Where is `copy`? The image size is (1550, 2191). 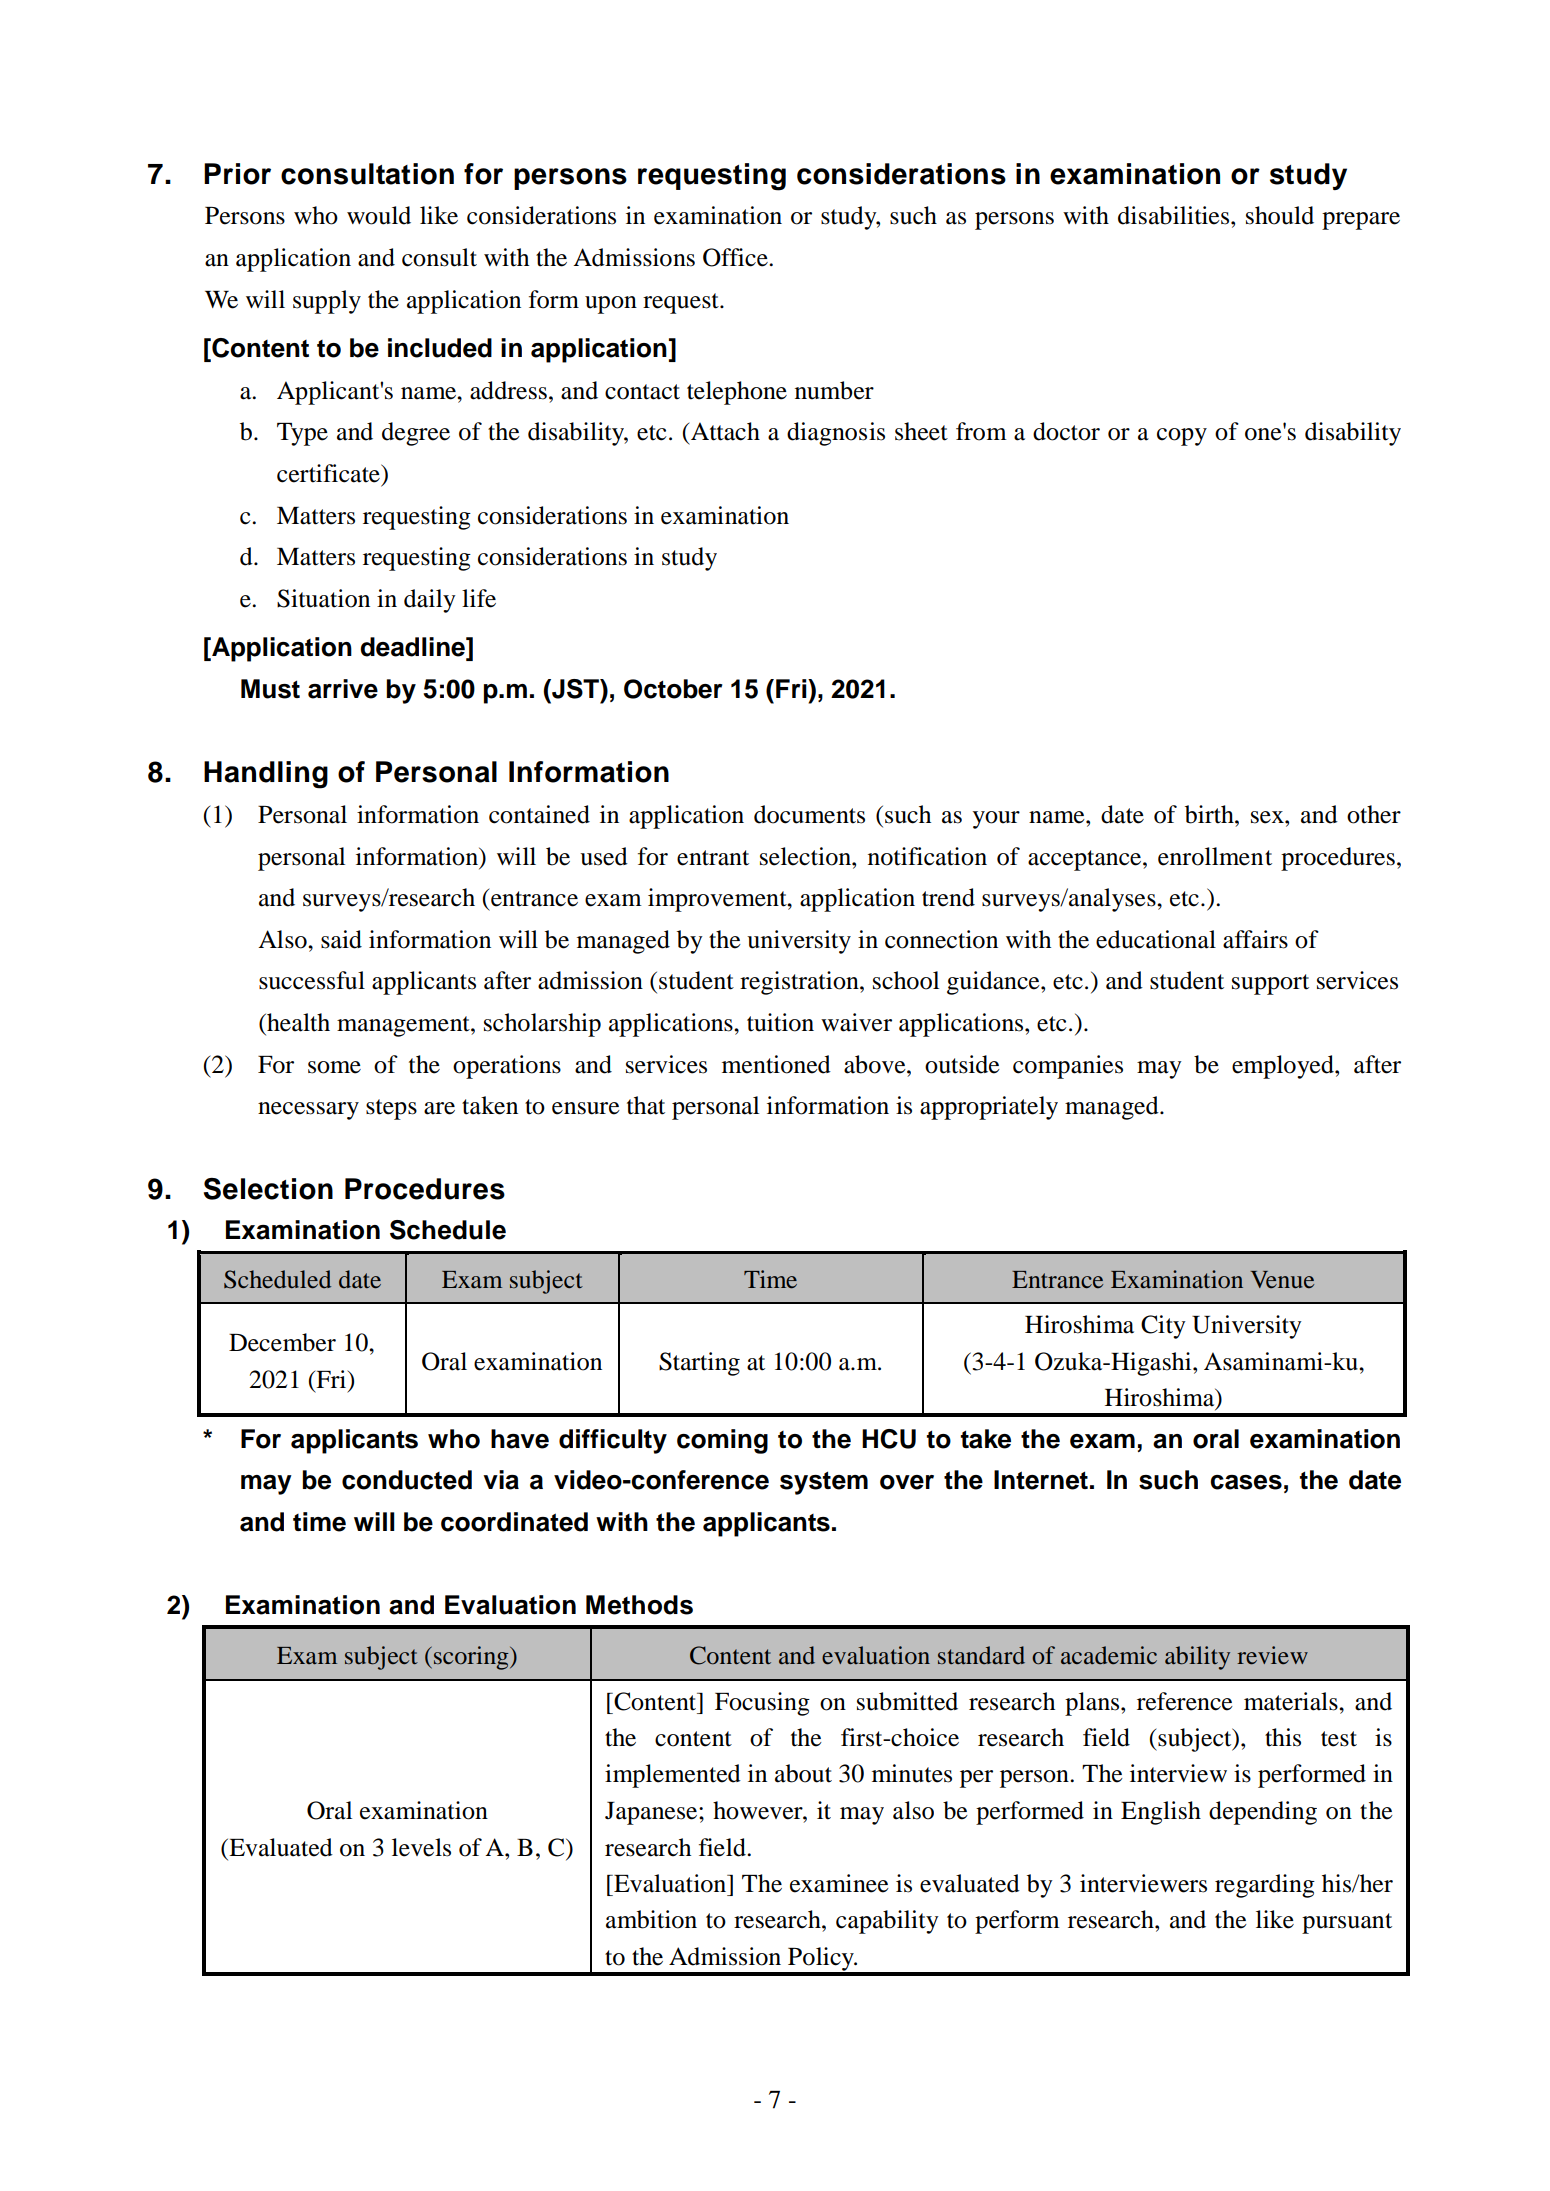
copy is located at coordinates (1182, 437).
